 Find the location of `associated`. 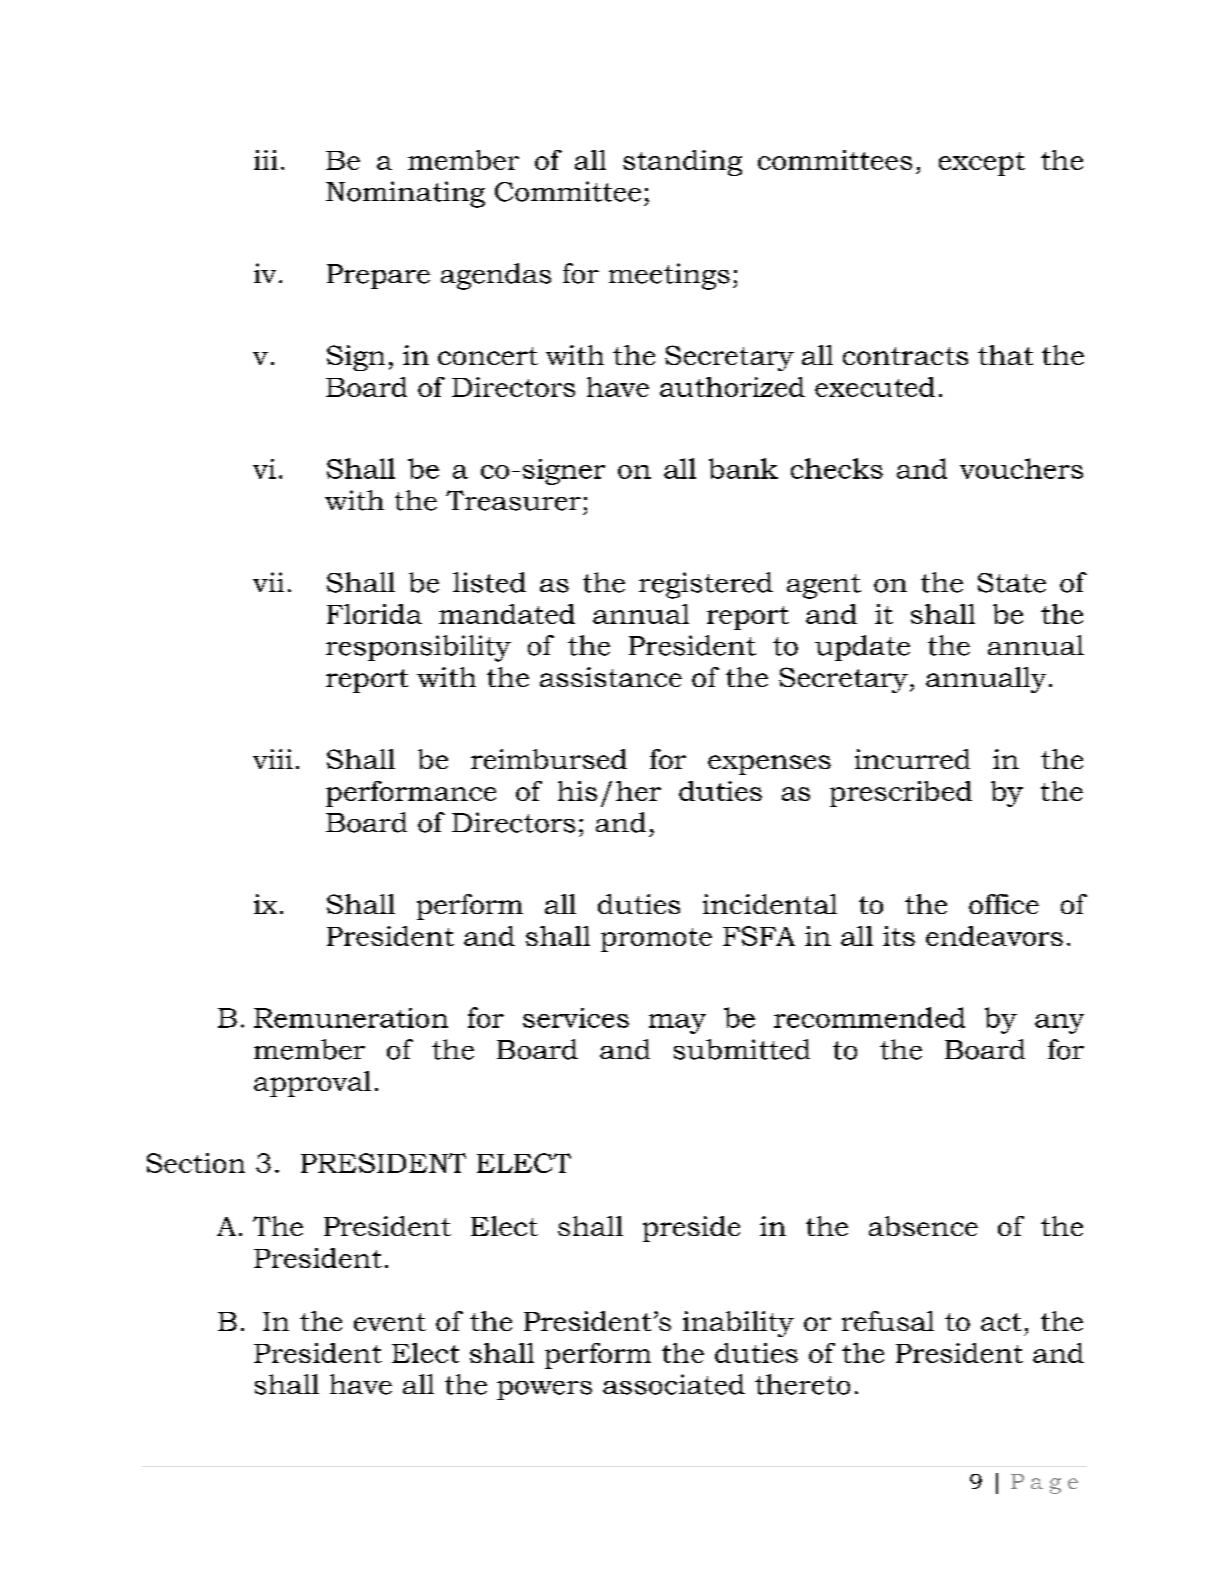

associated is located at coordinates (674, 1384).
